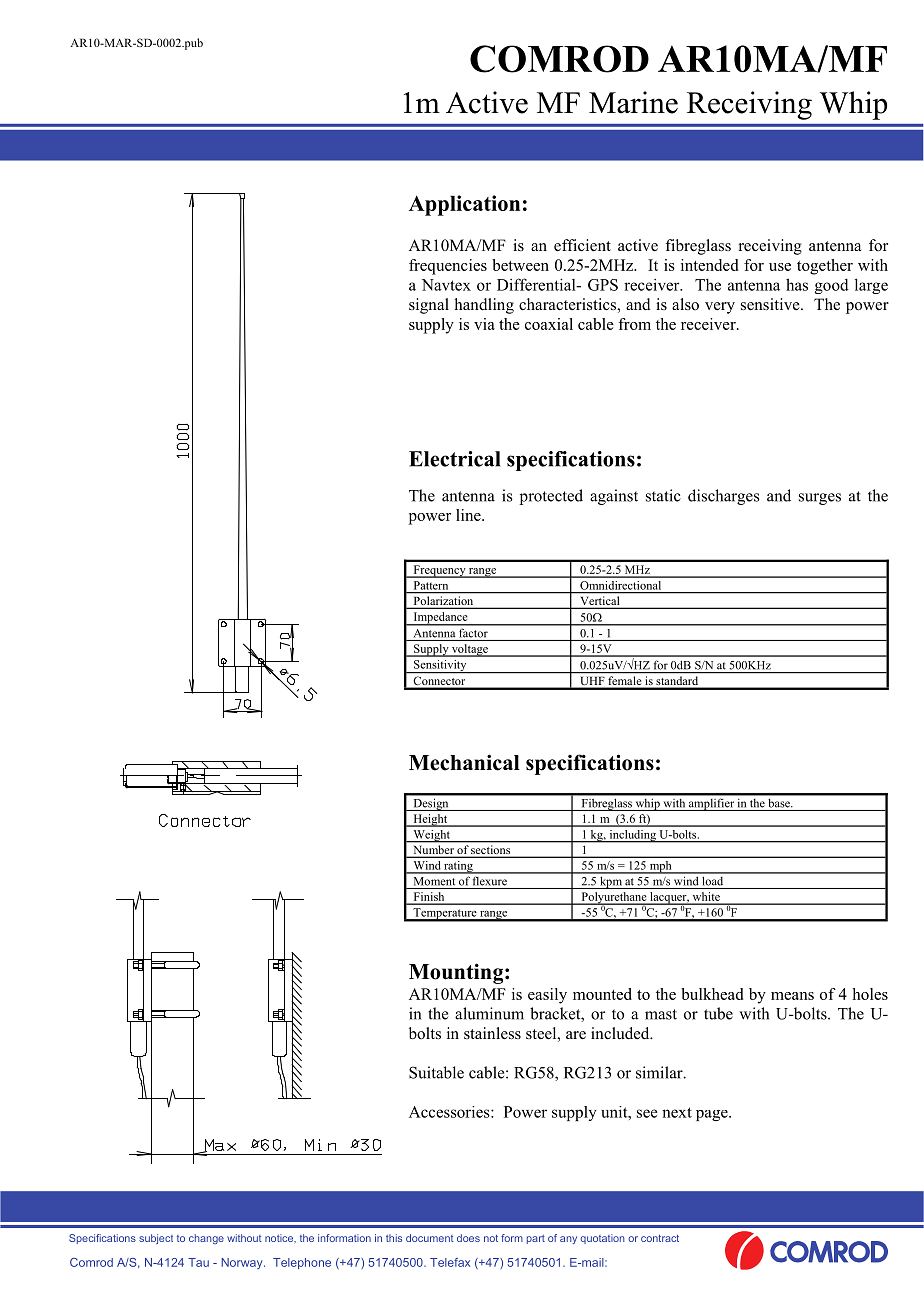  I want to click on protected, so click(551, 497).
